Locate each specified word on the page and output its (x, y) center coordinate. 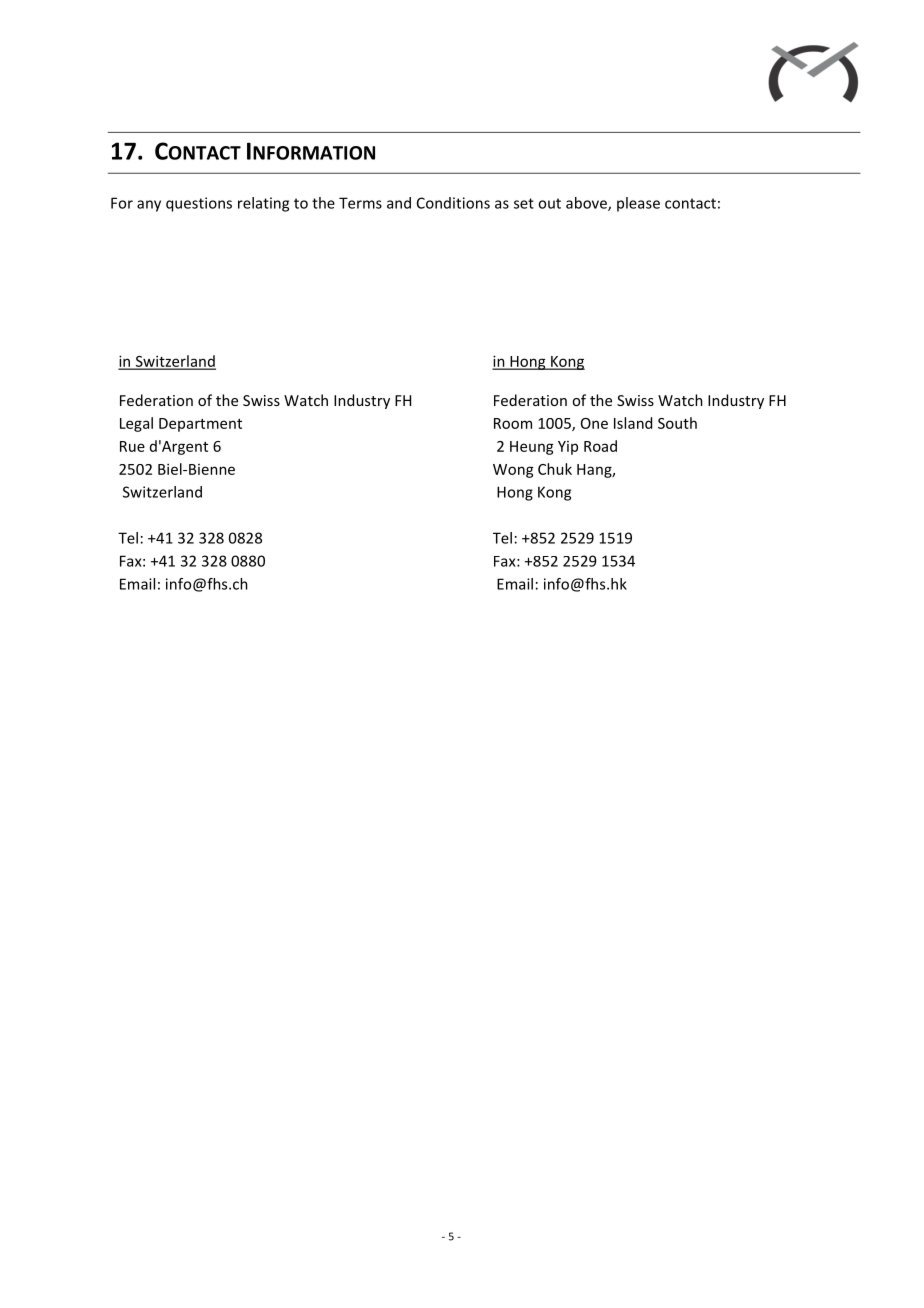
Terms (360, 203)
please (638, 204)
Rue (132, 446)
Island (633, 423)
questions (199, 204)
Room (513, 423)
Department (200, 425)
